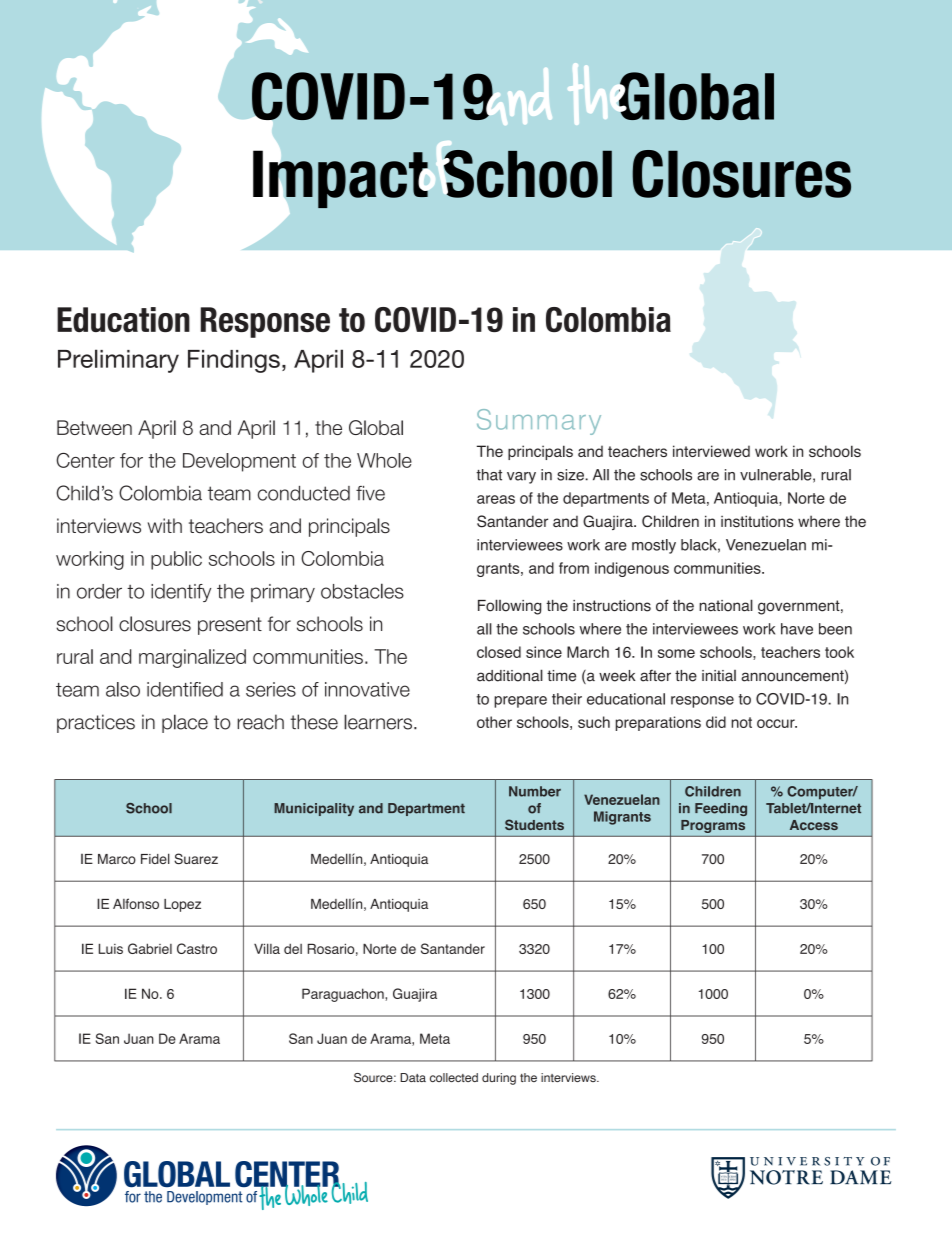 The width and height of the screenshot is (952, 1233). What do you see at coordinates (539, 422) in the screenshot?
I see `Summary` at bounding box center [539, 422].
